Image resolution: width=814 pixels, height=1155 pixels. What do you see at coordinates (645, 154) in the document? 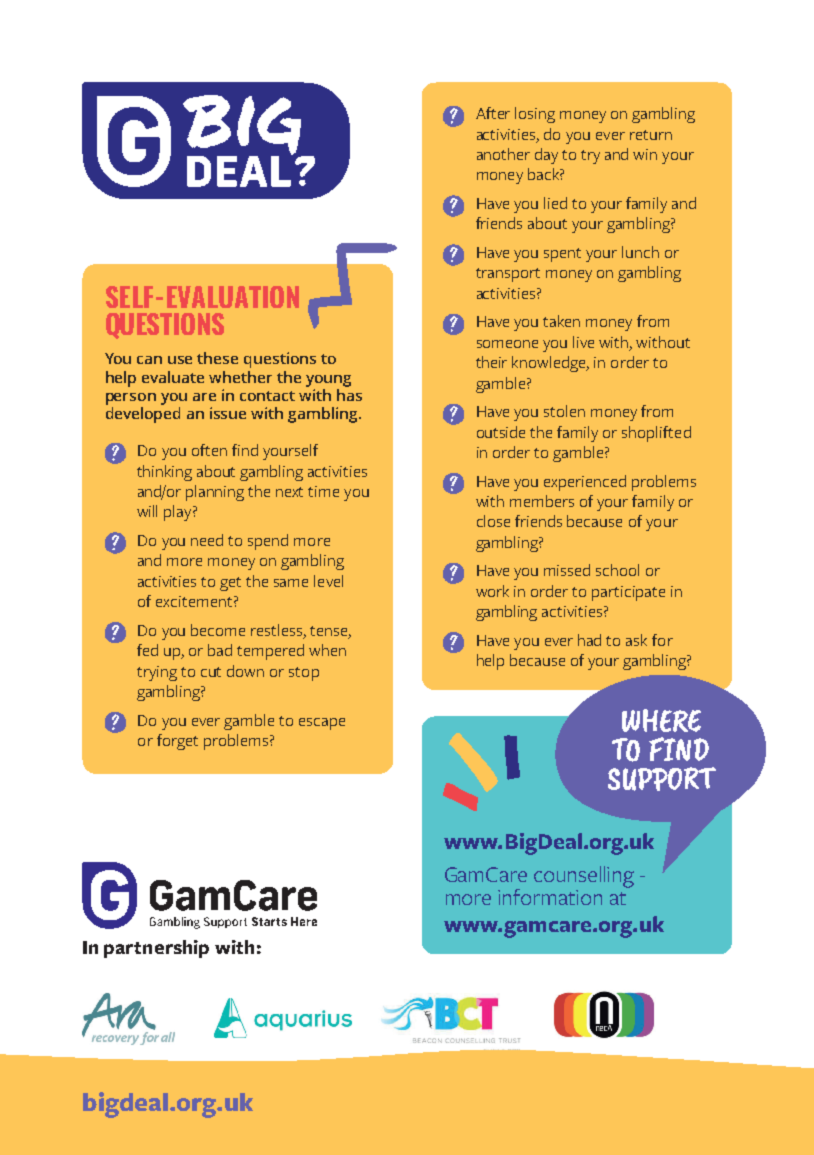
I see `win` at bounding box center [645, 154].
